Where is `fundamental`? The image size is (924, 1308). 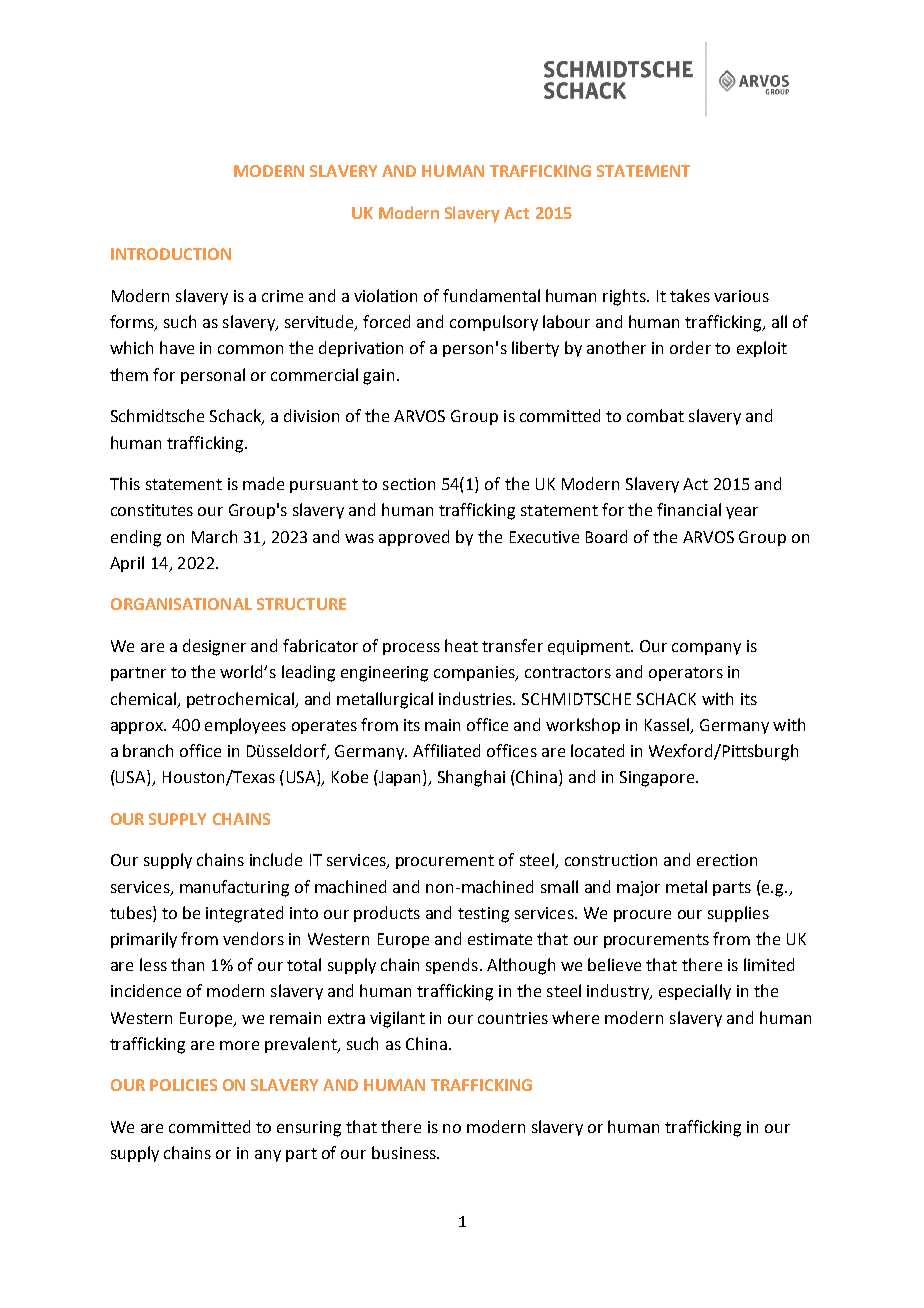 fundamental is located at coordinates (491, 295).
